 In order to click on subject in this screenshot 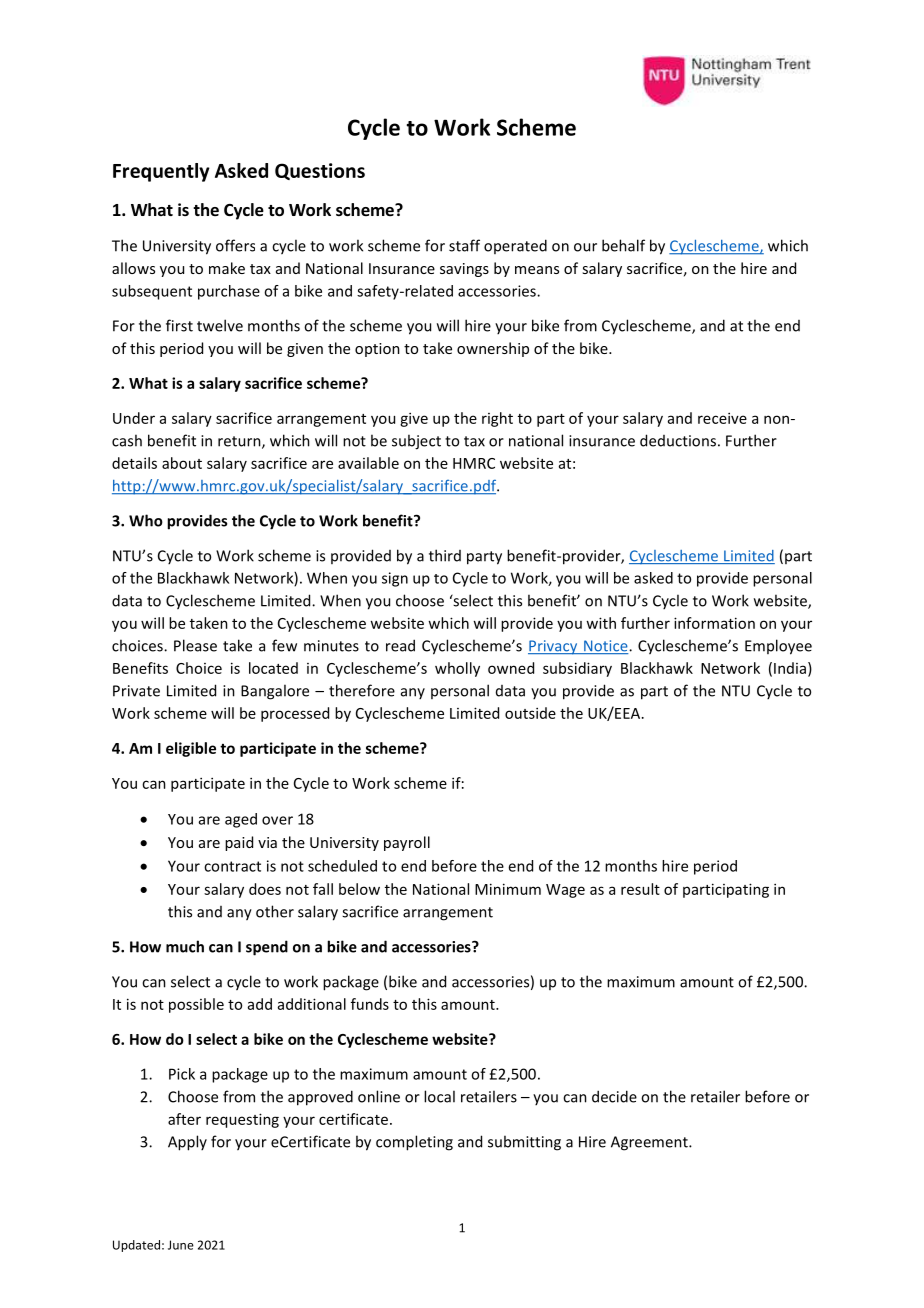, I will do `click(416, 442)`.
